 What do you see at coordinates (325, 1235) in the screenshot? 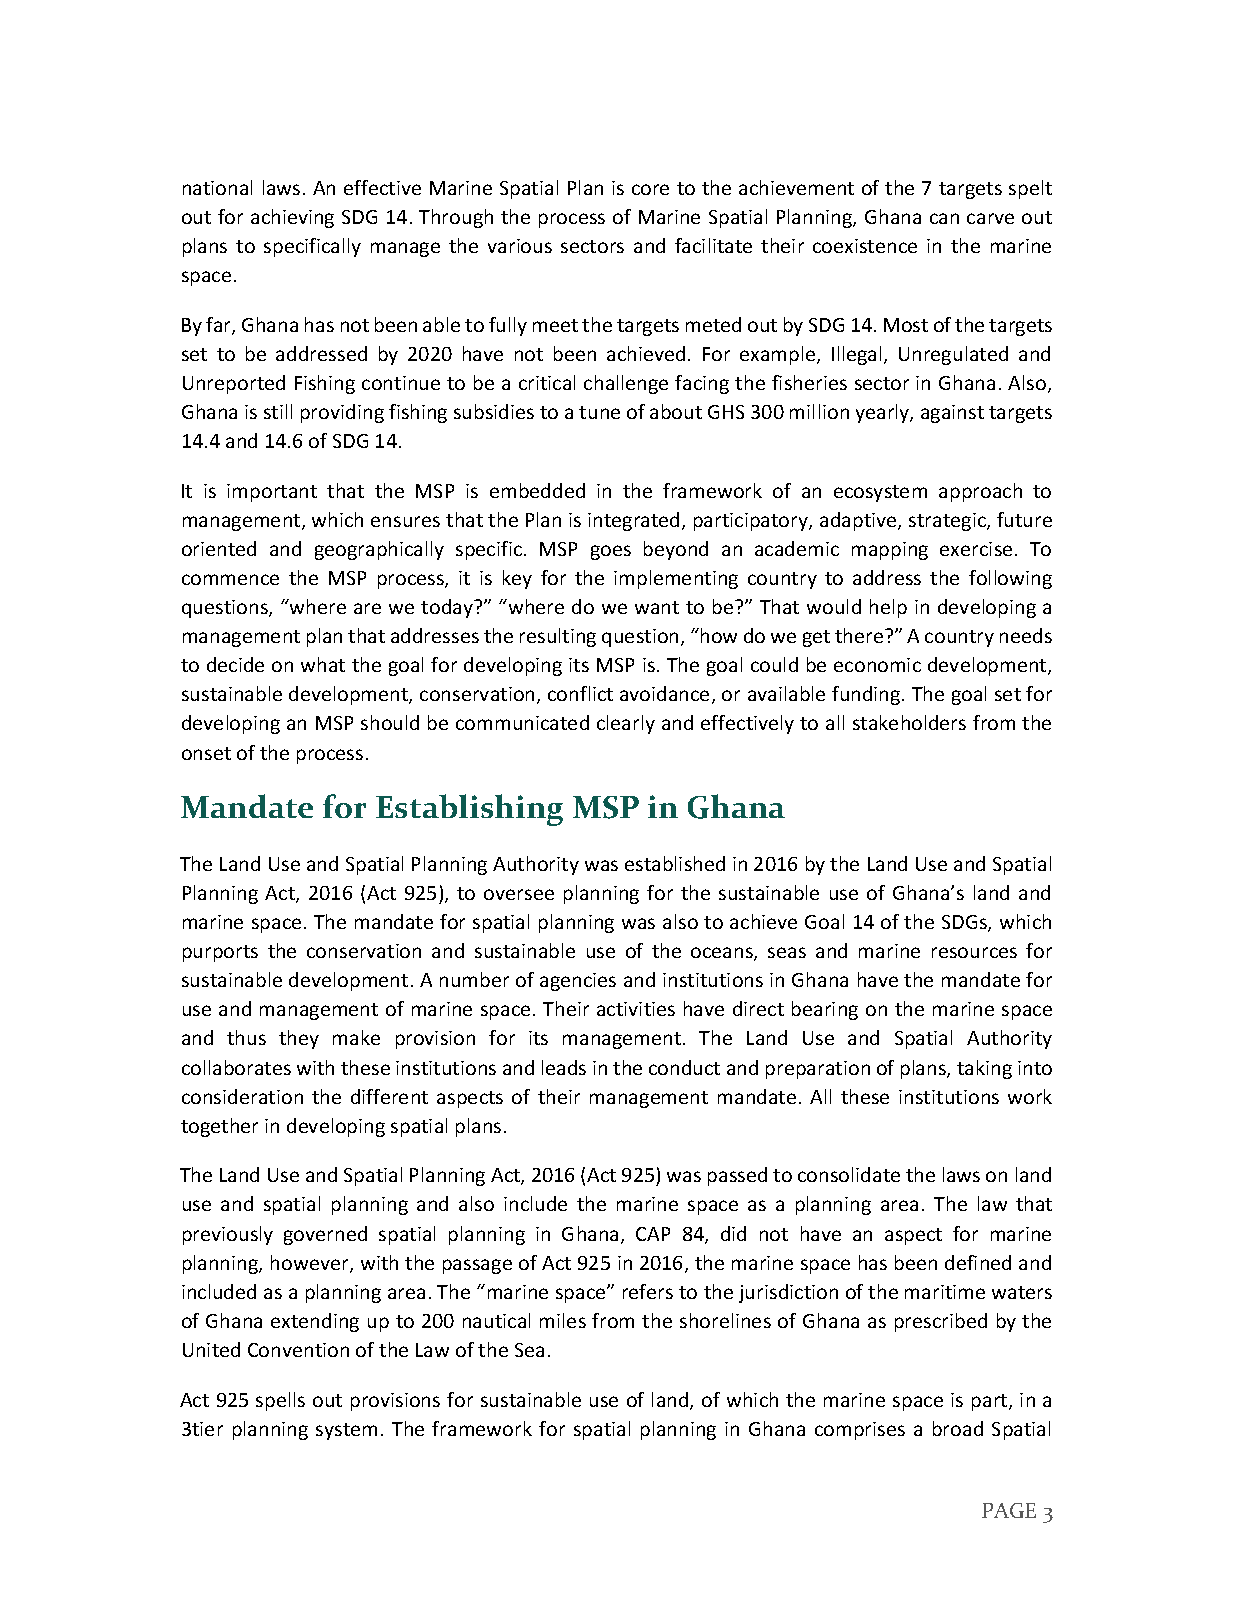
I see `governed` at bounding box center [325, 1235].
